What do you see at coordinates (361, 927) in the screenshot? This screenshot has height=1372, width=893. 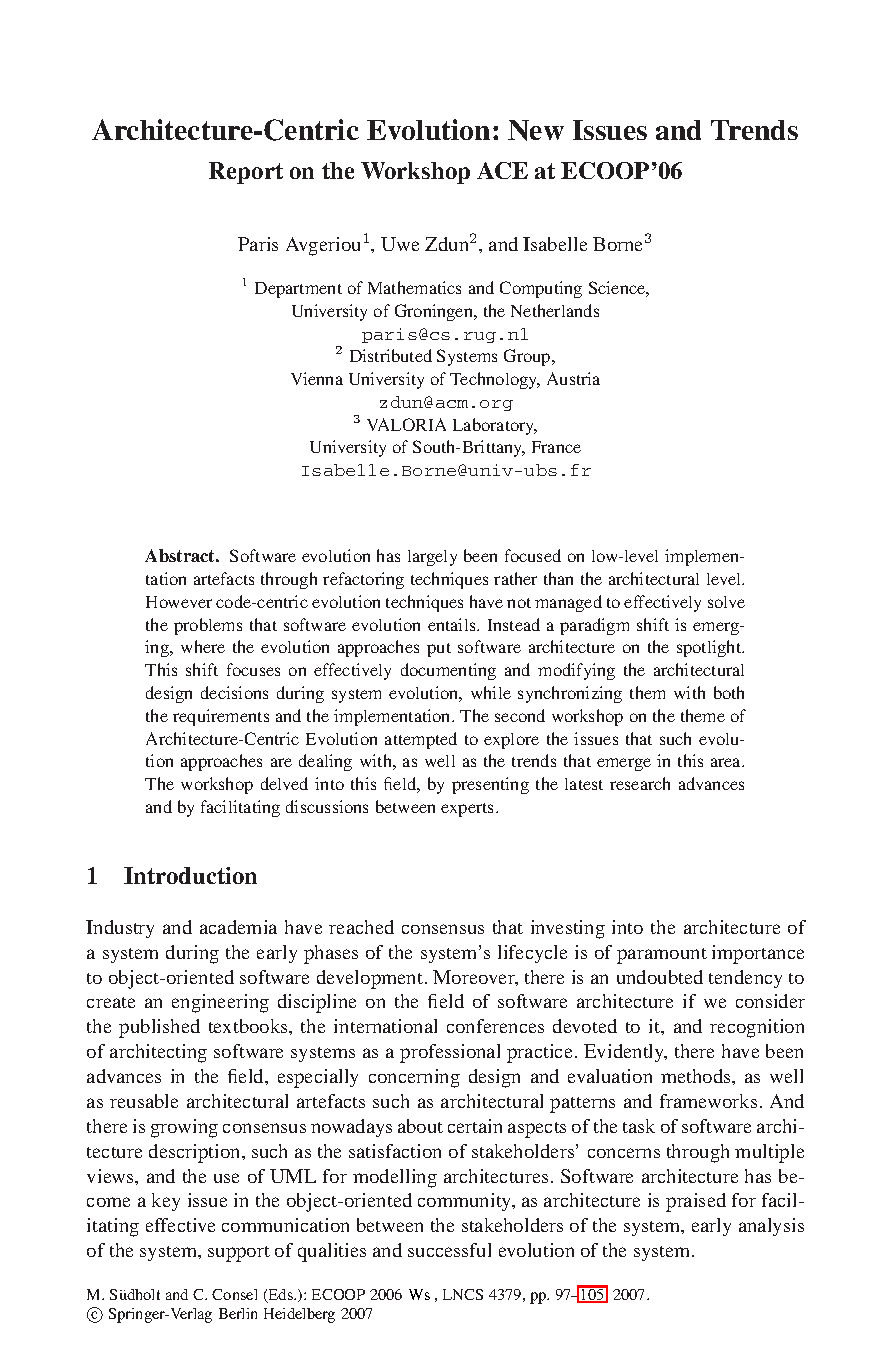 I see `reached` at bounding box center [361, 927].
